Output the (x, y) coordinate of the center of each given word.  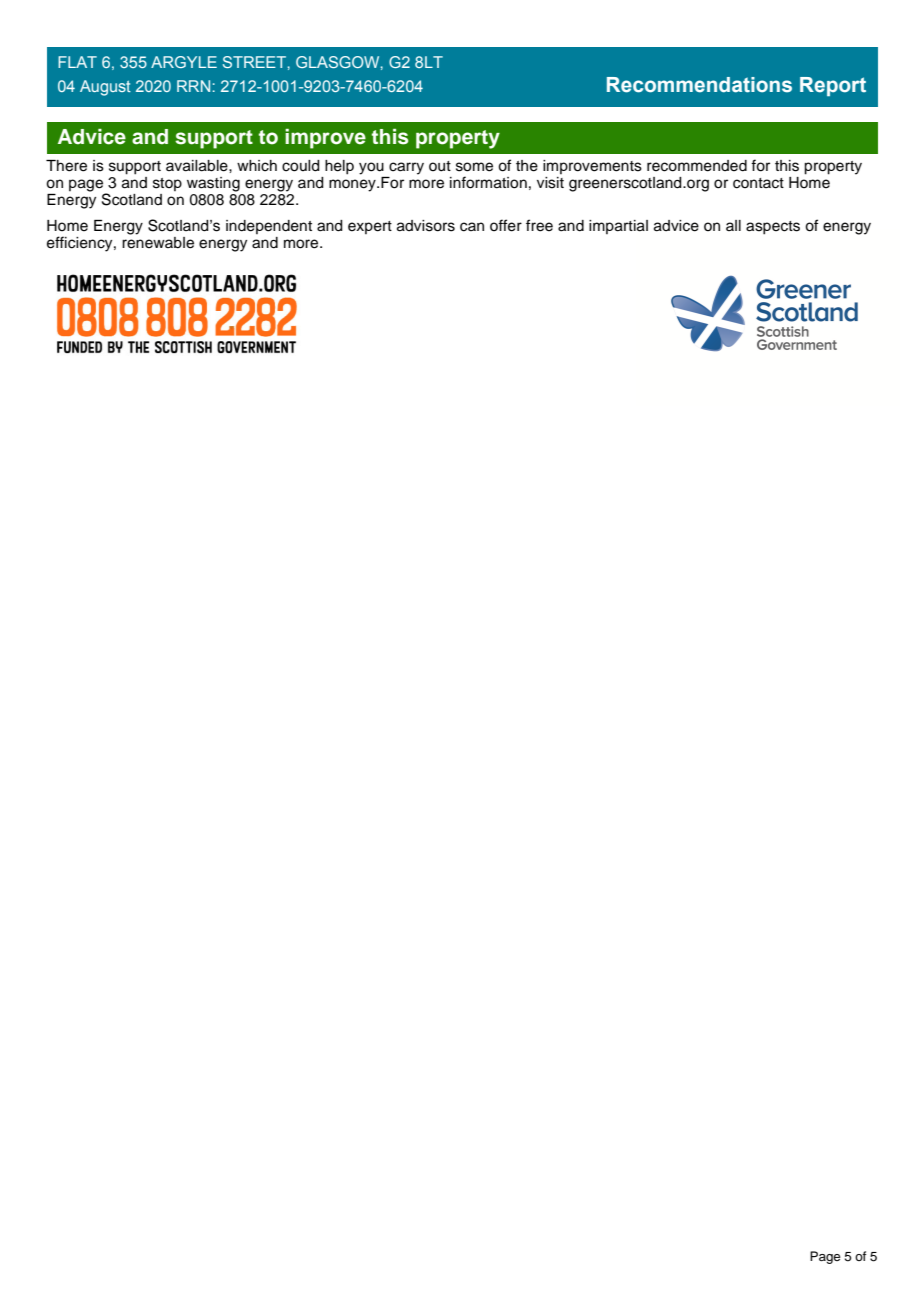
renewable (158, 243)
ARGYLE (184, 62)
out (440, 166)
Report (833, 86)
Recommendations (699, 85)
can (472, 227)
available (198, 166)
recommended (697, 166)
